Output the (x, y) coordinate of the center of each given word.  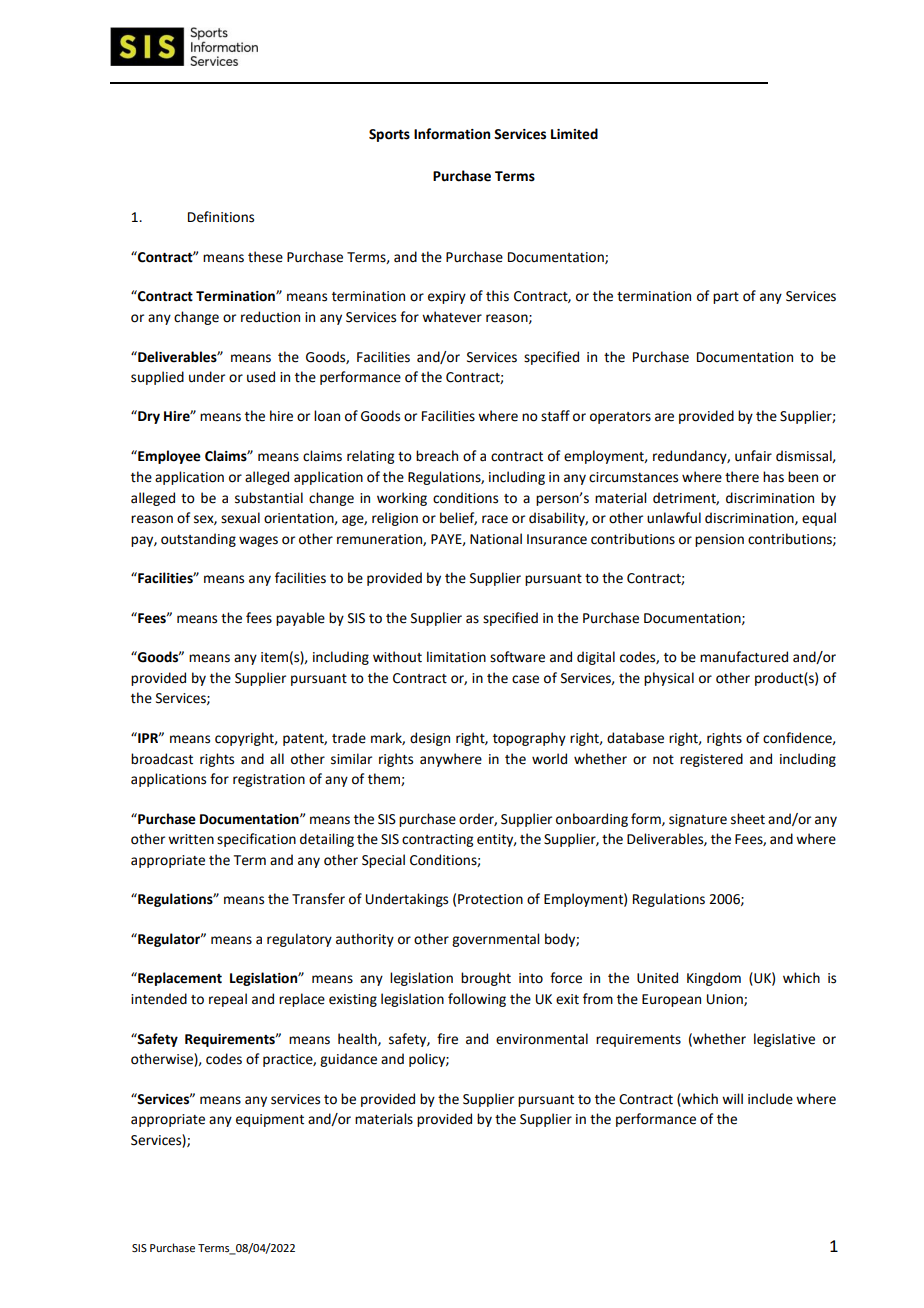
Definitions (221, 217)
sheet (748, 819)
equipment (270, 1120)
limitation (456, 657)
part (726, 298)
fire (447, 1039)
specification (256, 840)
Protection (490, 899)
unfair (753, 456)
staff (555, 416)
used (261, 377)
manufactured (744, 657)
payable (300, 619)
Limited (574, 134)
